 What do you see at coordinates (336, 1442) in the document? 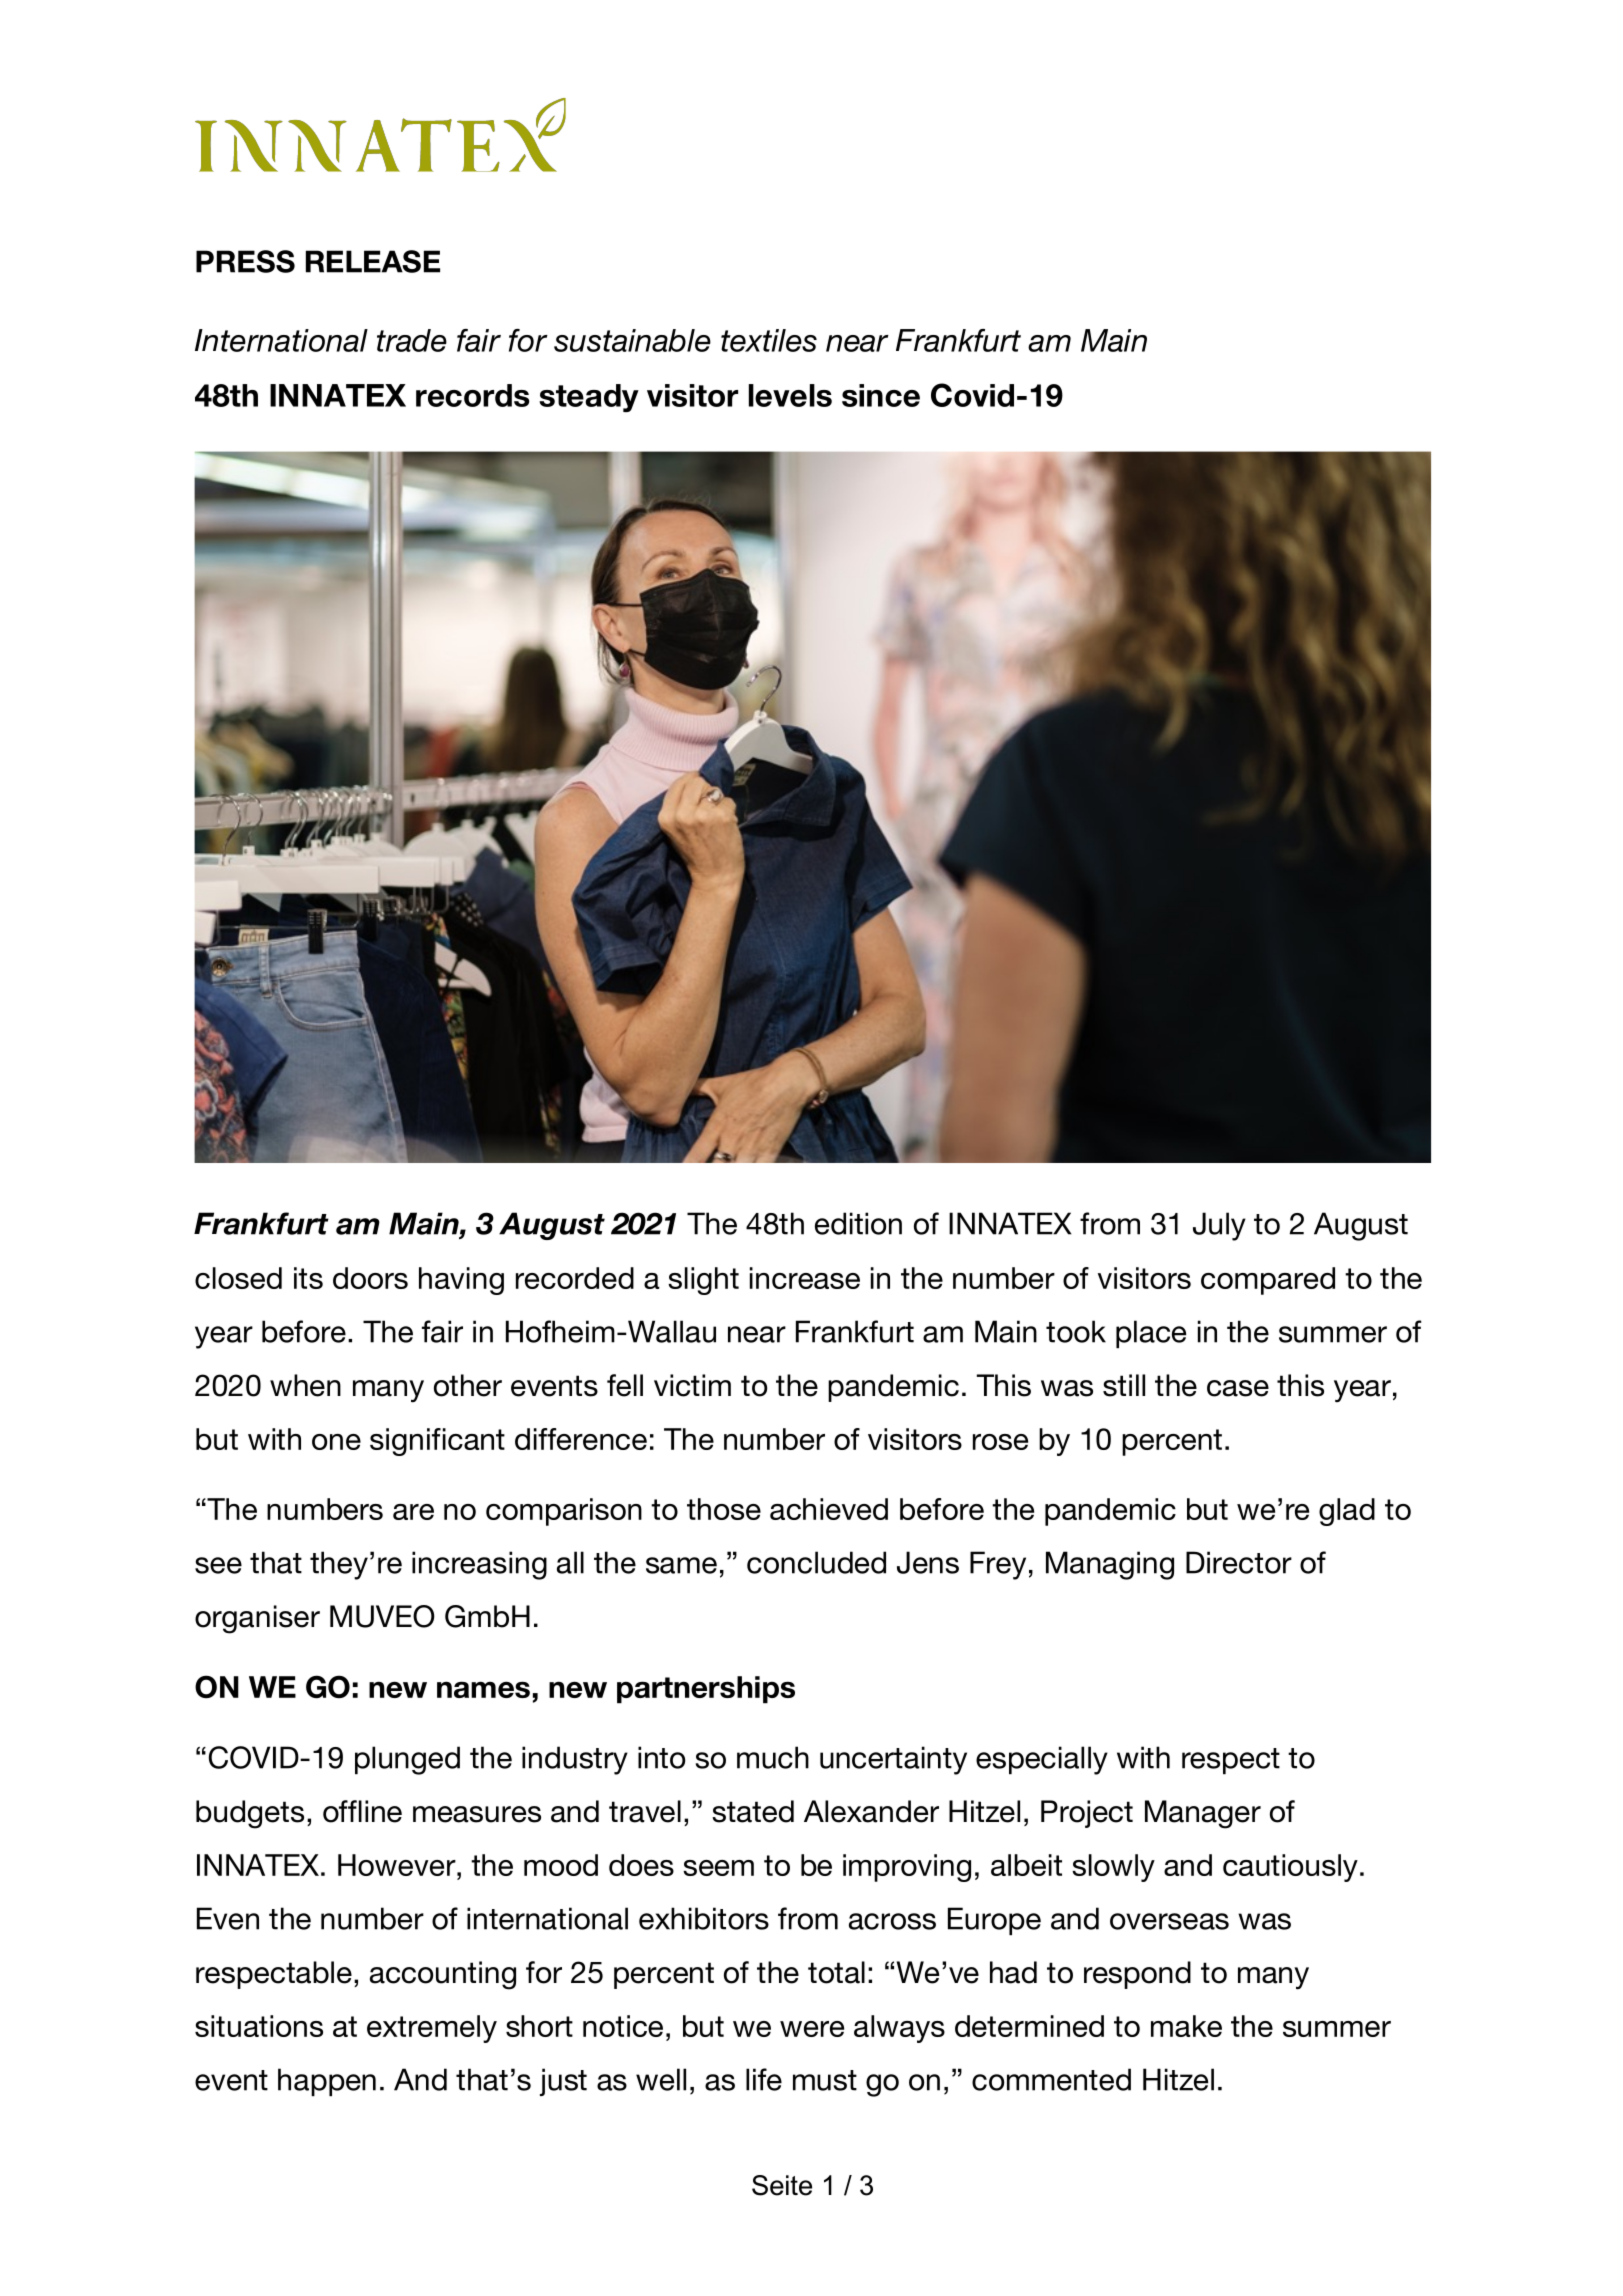
I see `one` at bounding box center [336, 1442].
